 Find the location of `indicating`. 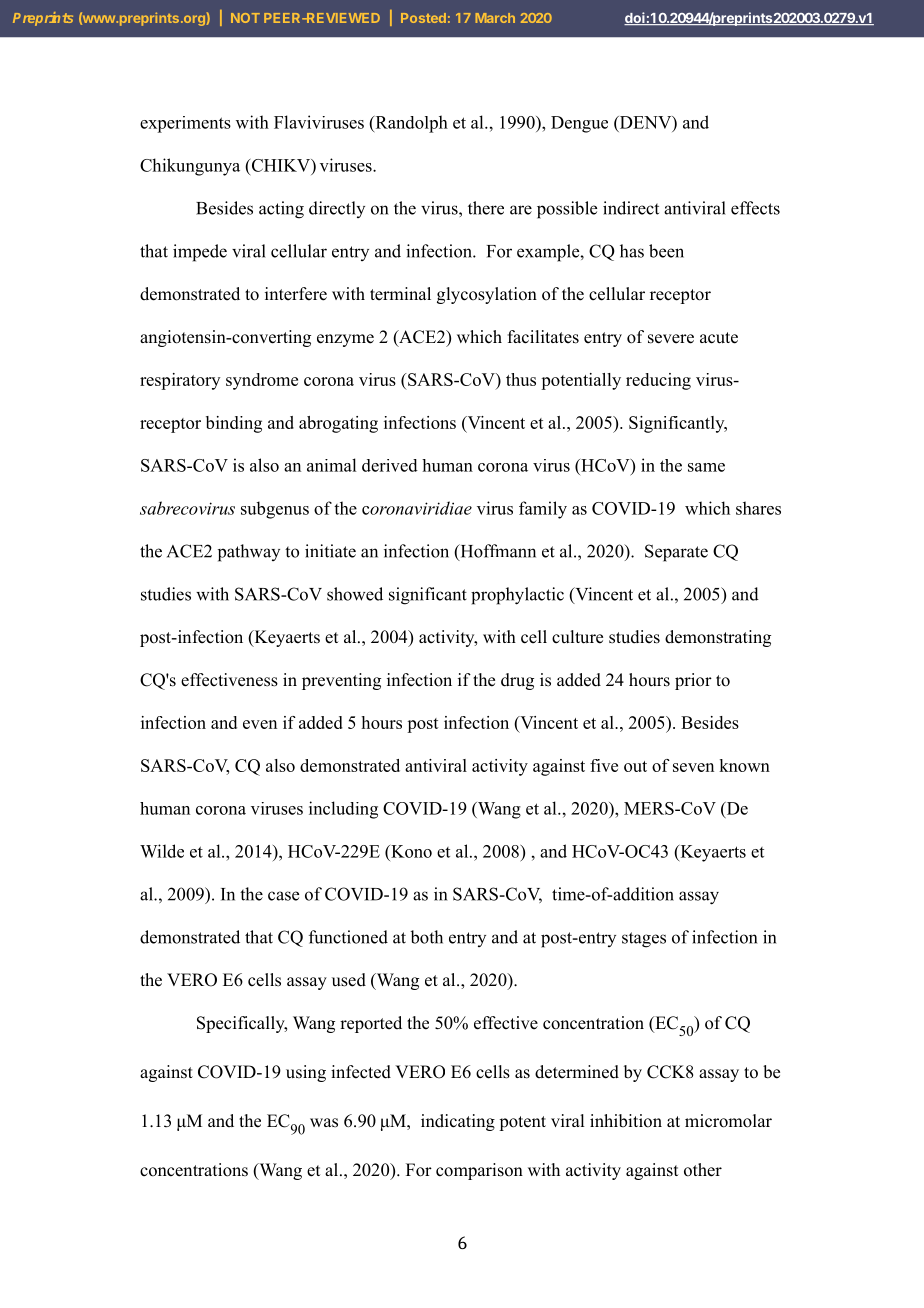

indicating is located at coordinates (458, 1122).
